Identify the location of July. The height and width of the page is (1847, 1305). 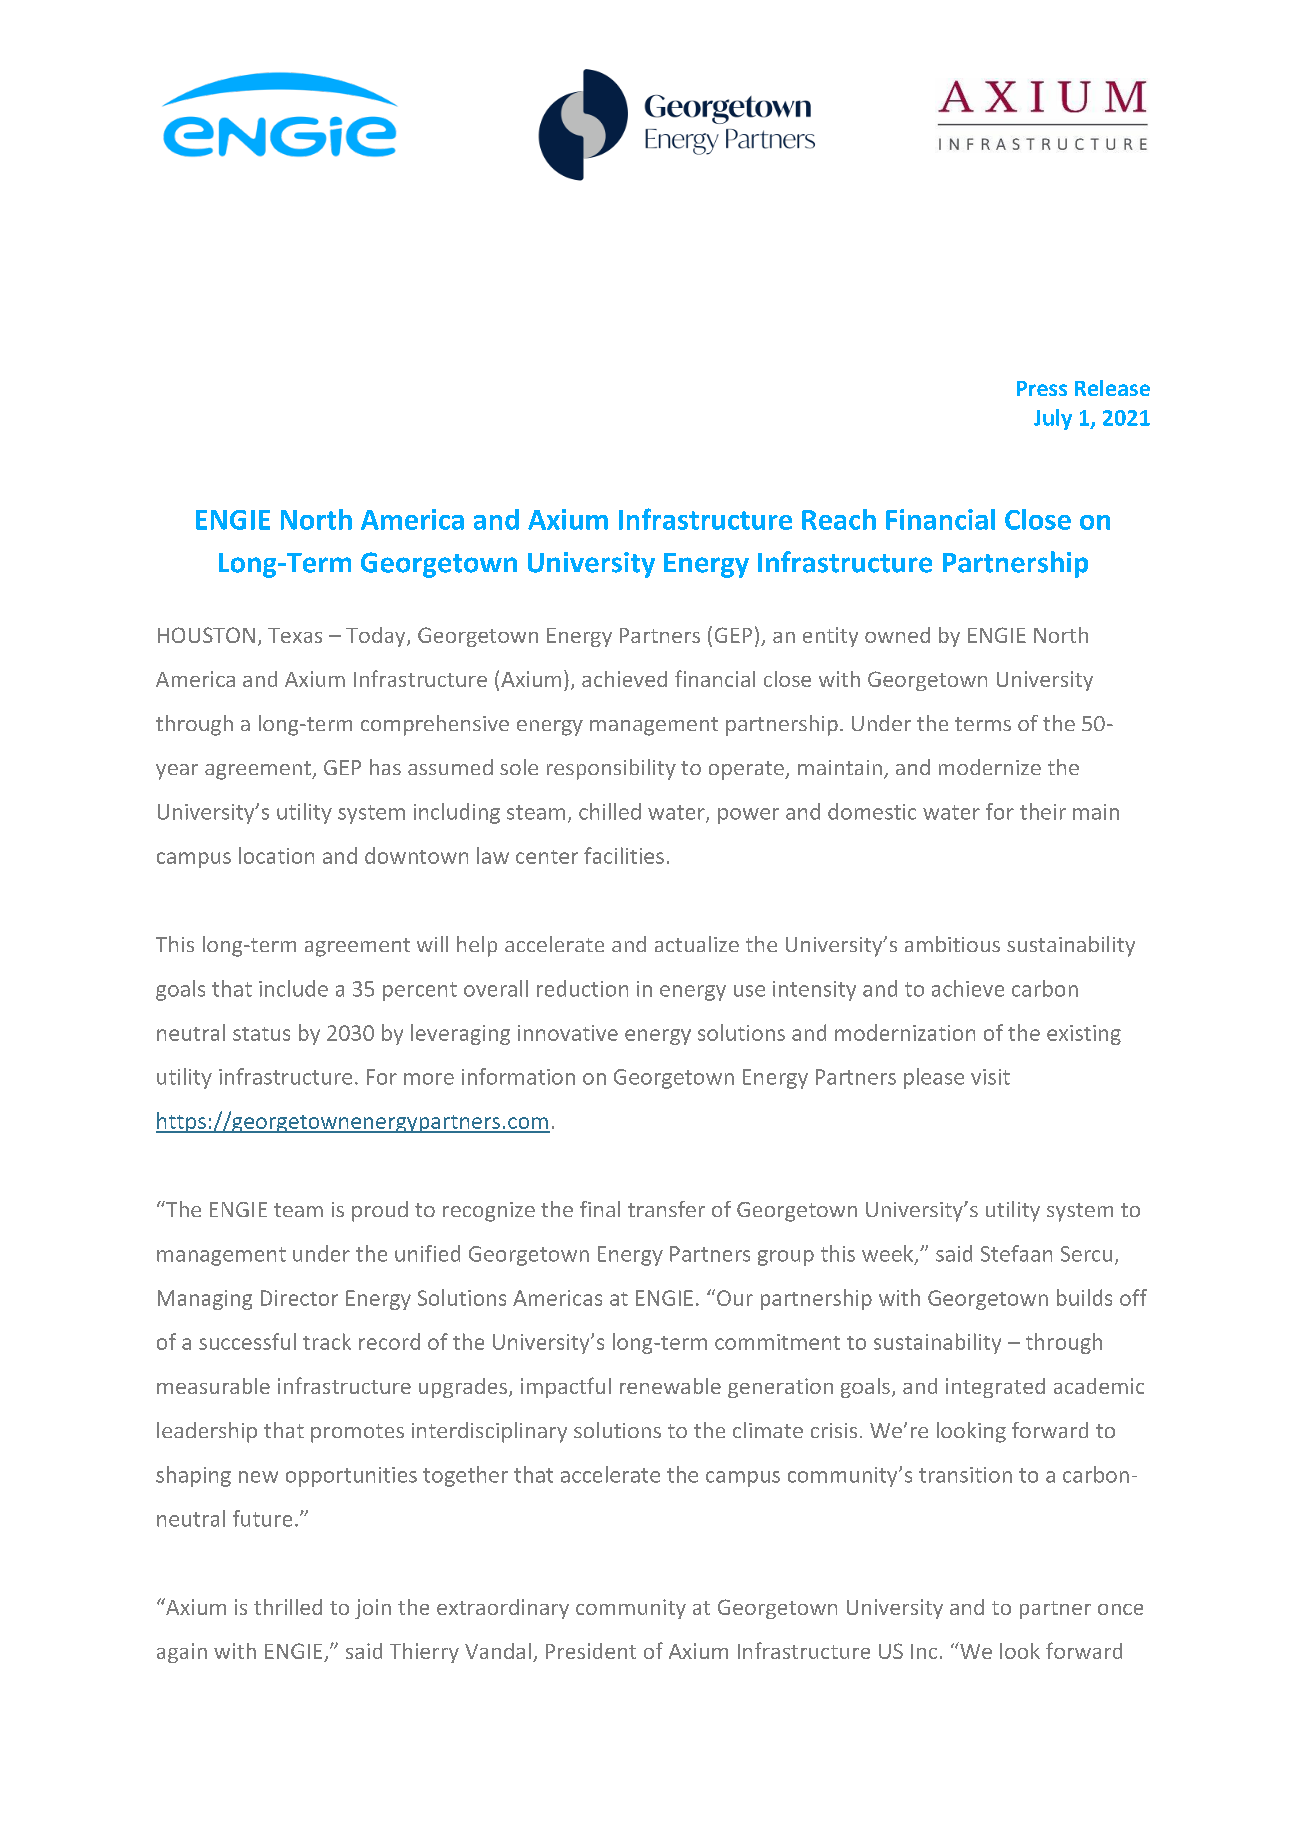
(1053, 419).
